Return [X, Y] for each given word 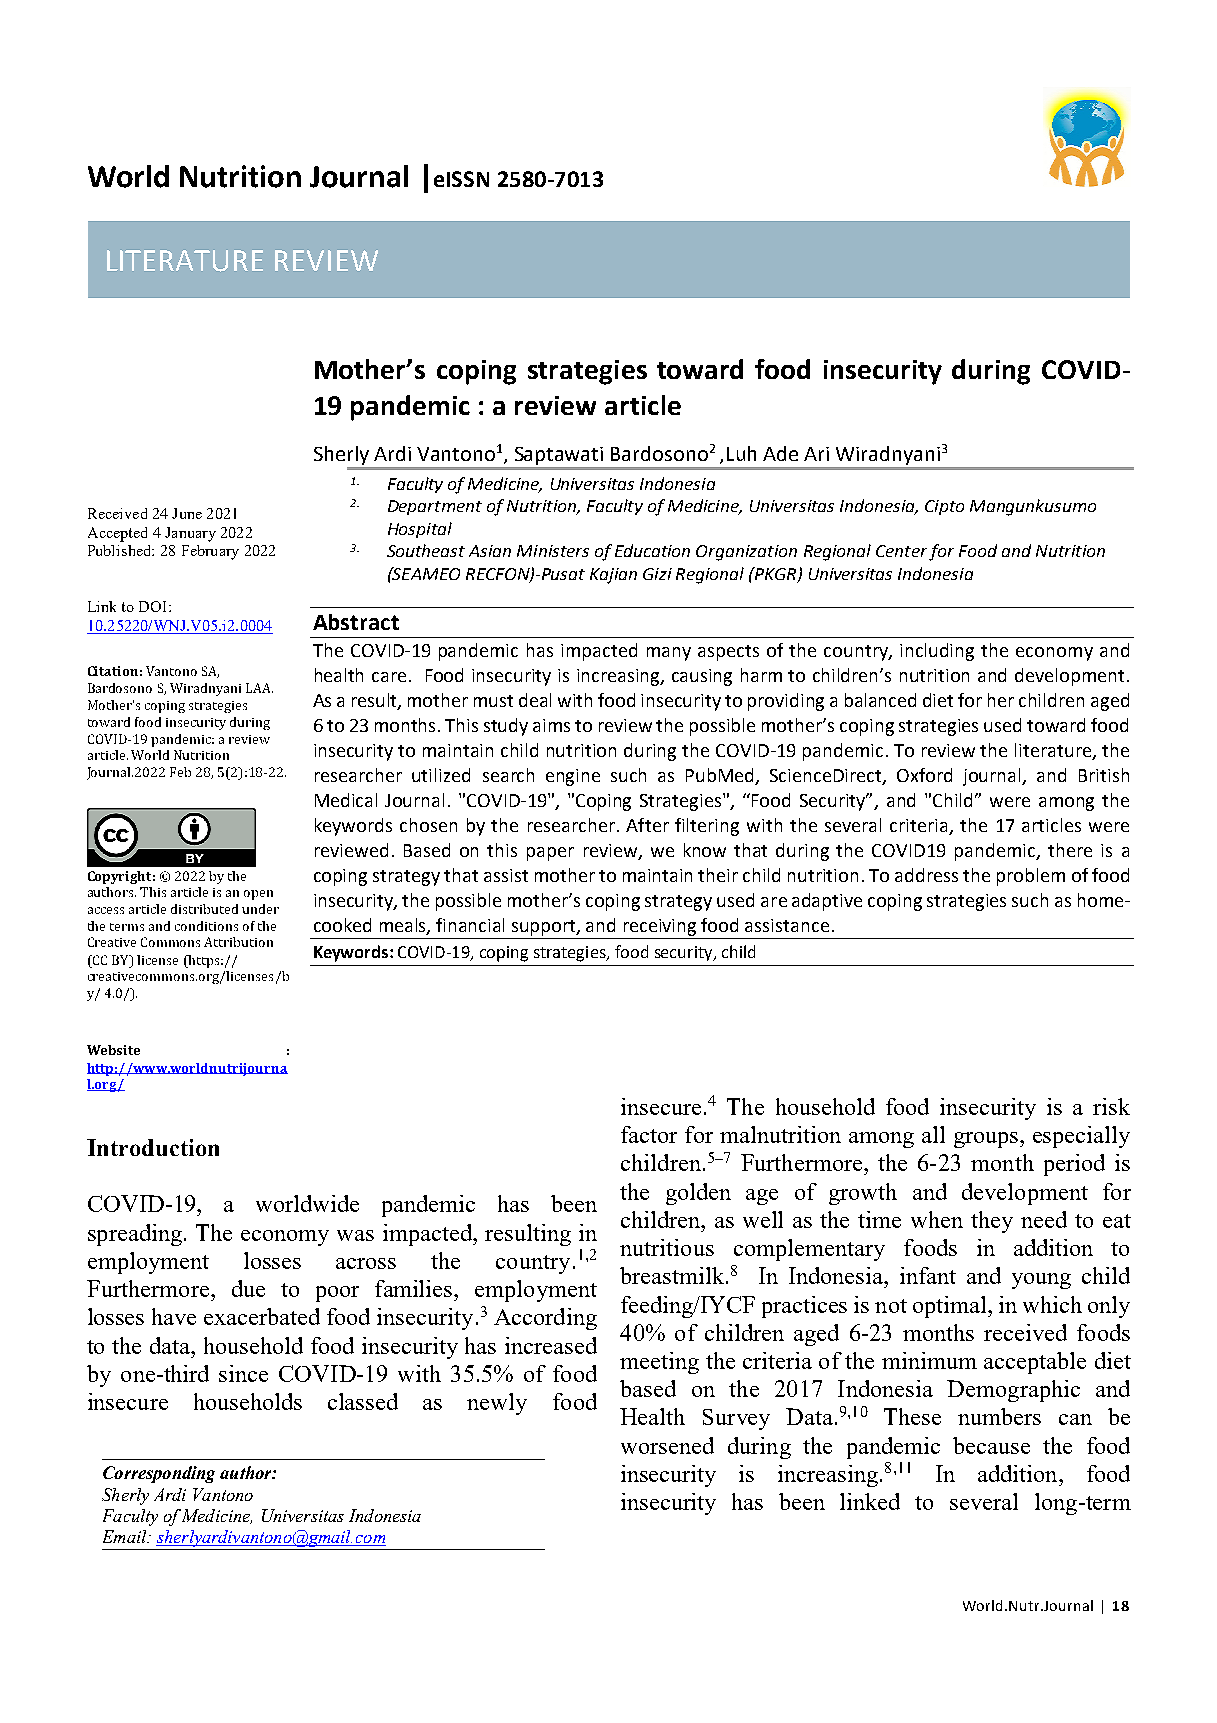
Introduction [153, 1147]
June [187, 513]
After [647, 825]
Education [652, 550]
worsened [667, 1445]
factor [649, 1134]
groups [987, 1140]
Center [901, 551]
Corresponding [159, 1474]
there [1070, 850]
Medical [346, 800]
